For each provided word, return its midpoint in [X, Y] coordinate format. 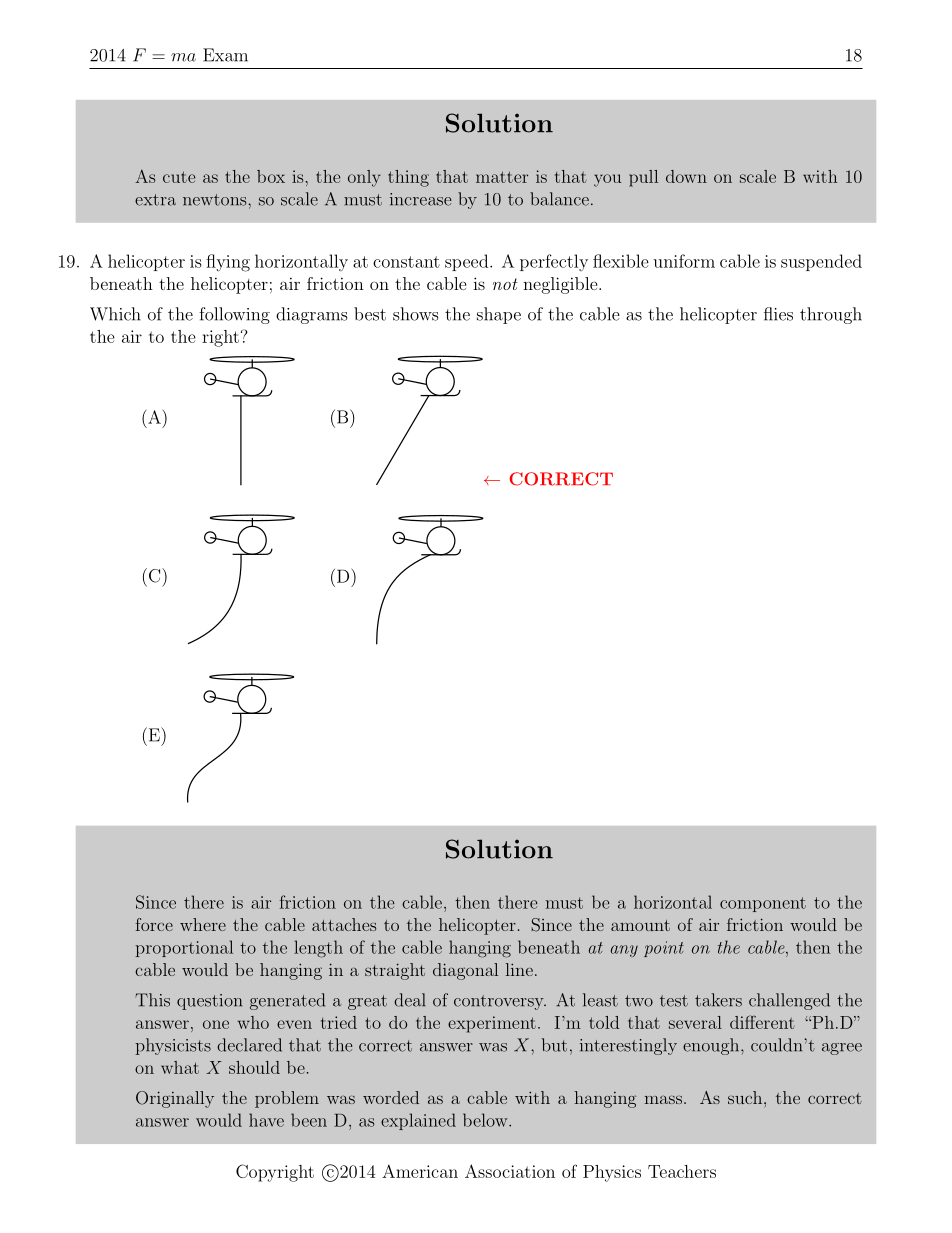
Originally [175, 1099]
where [203, 924]
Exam [225, 55]
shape [499, 315]
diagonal [465, 971]
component [763, 904]
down [686, 176]
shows [415, 314]
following [234, 315]
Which [115, 314]
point [664, 949]
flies [778, 314]
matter [502, 177]
